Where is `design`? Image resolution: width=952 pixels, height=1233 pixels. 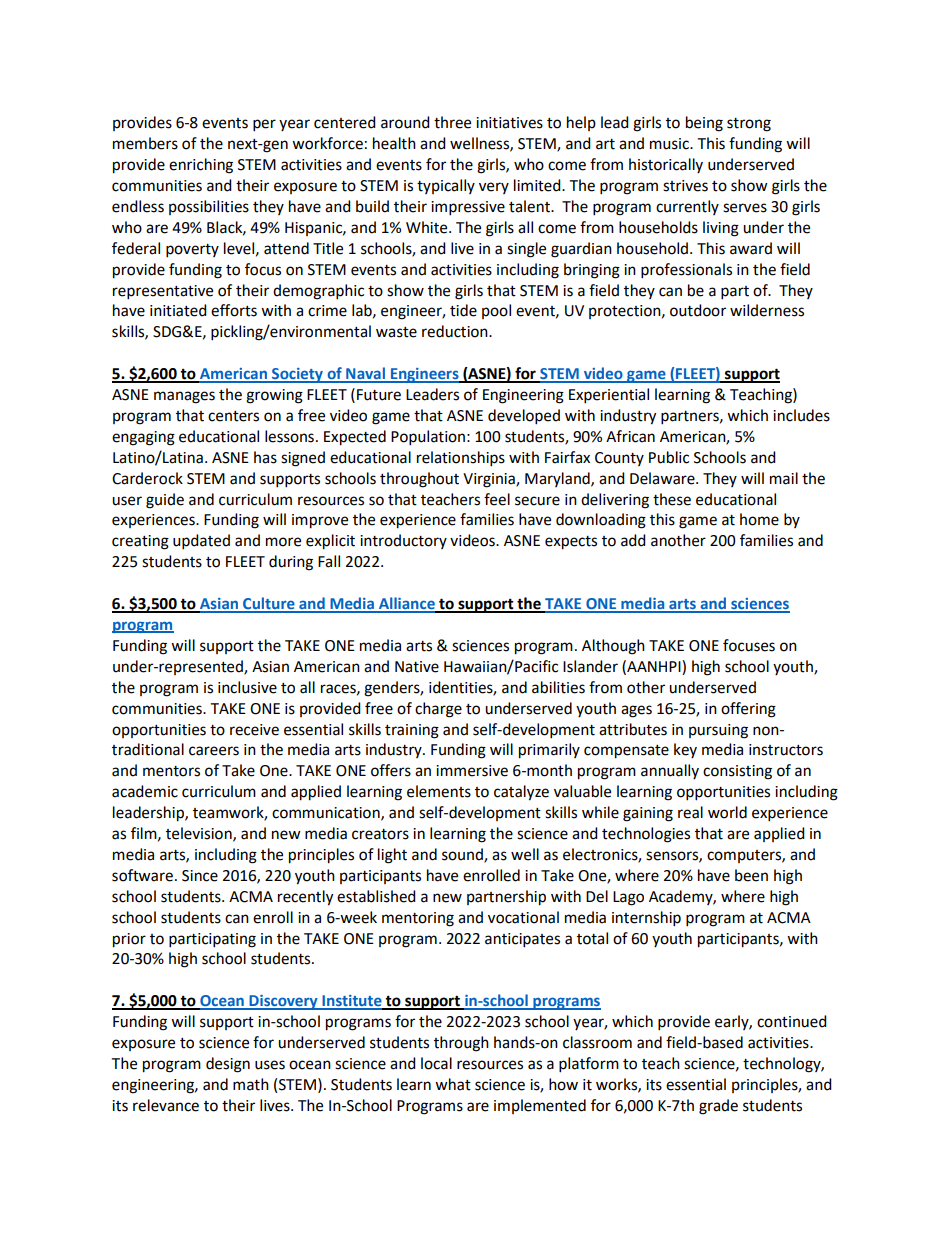
design is located at coordinates (228, 1065).
